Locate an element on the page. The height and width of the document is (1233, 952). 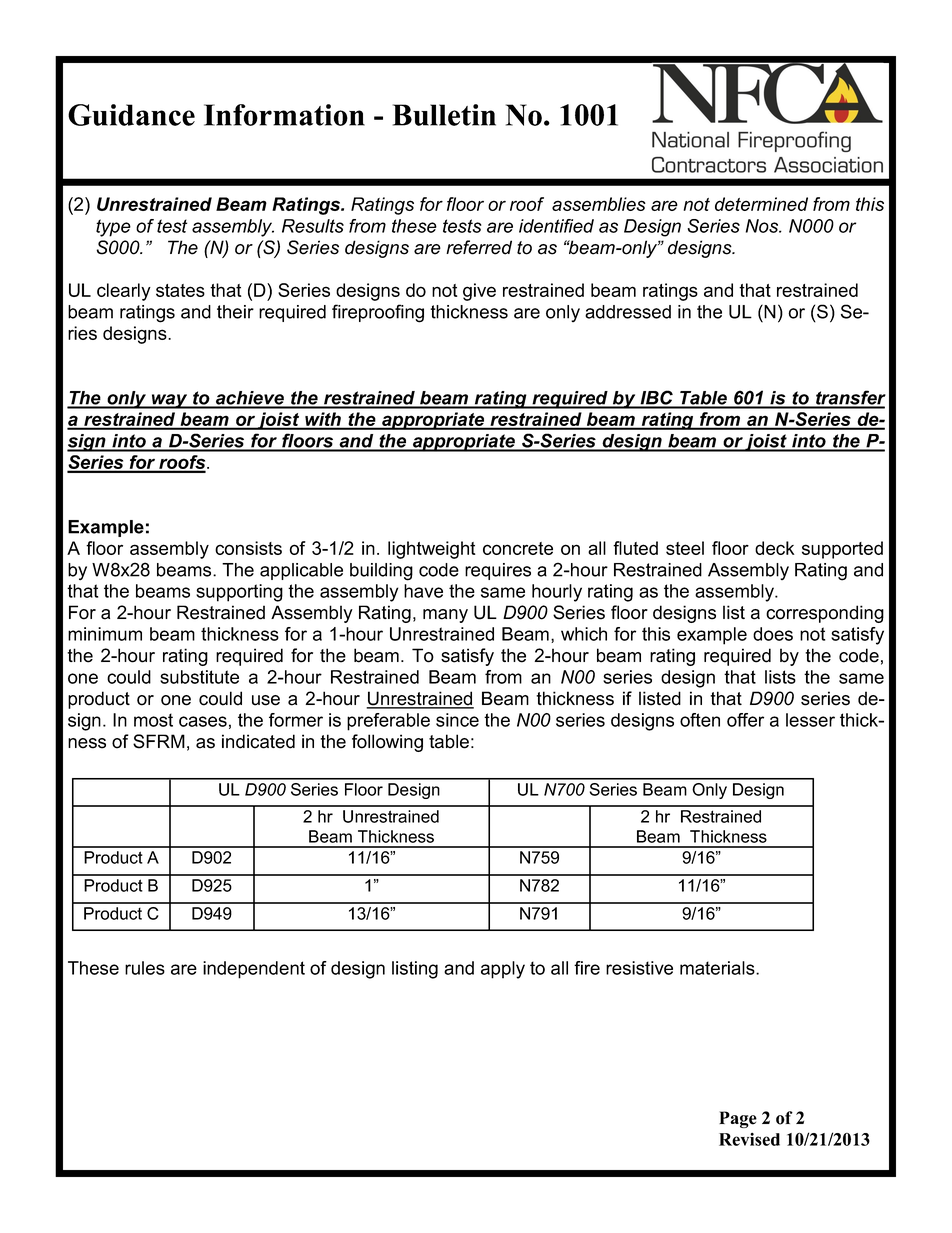
rules is located at coordinates (145, 968).
